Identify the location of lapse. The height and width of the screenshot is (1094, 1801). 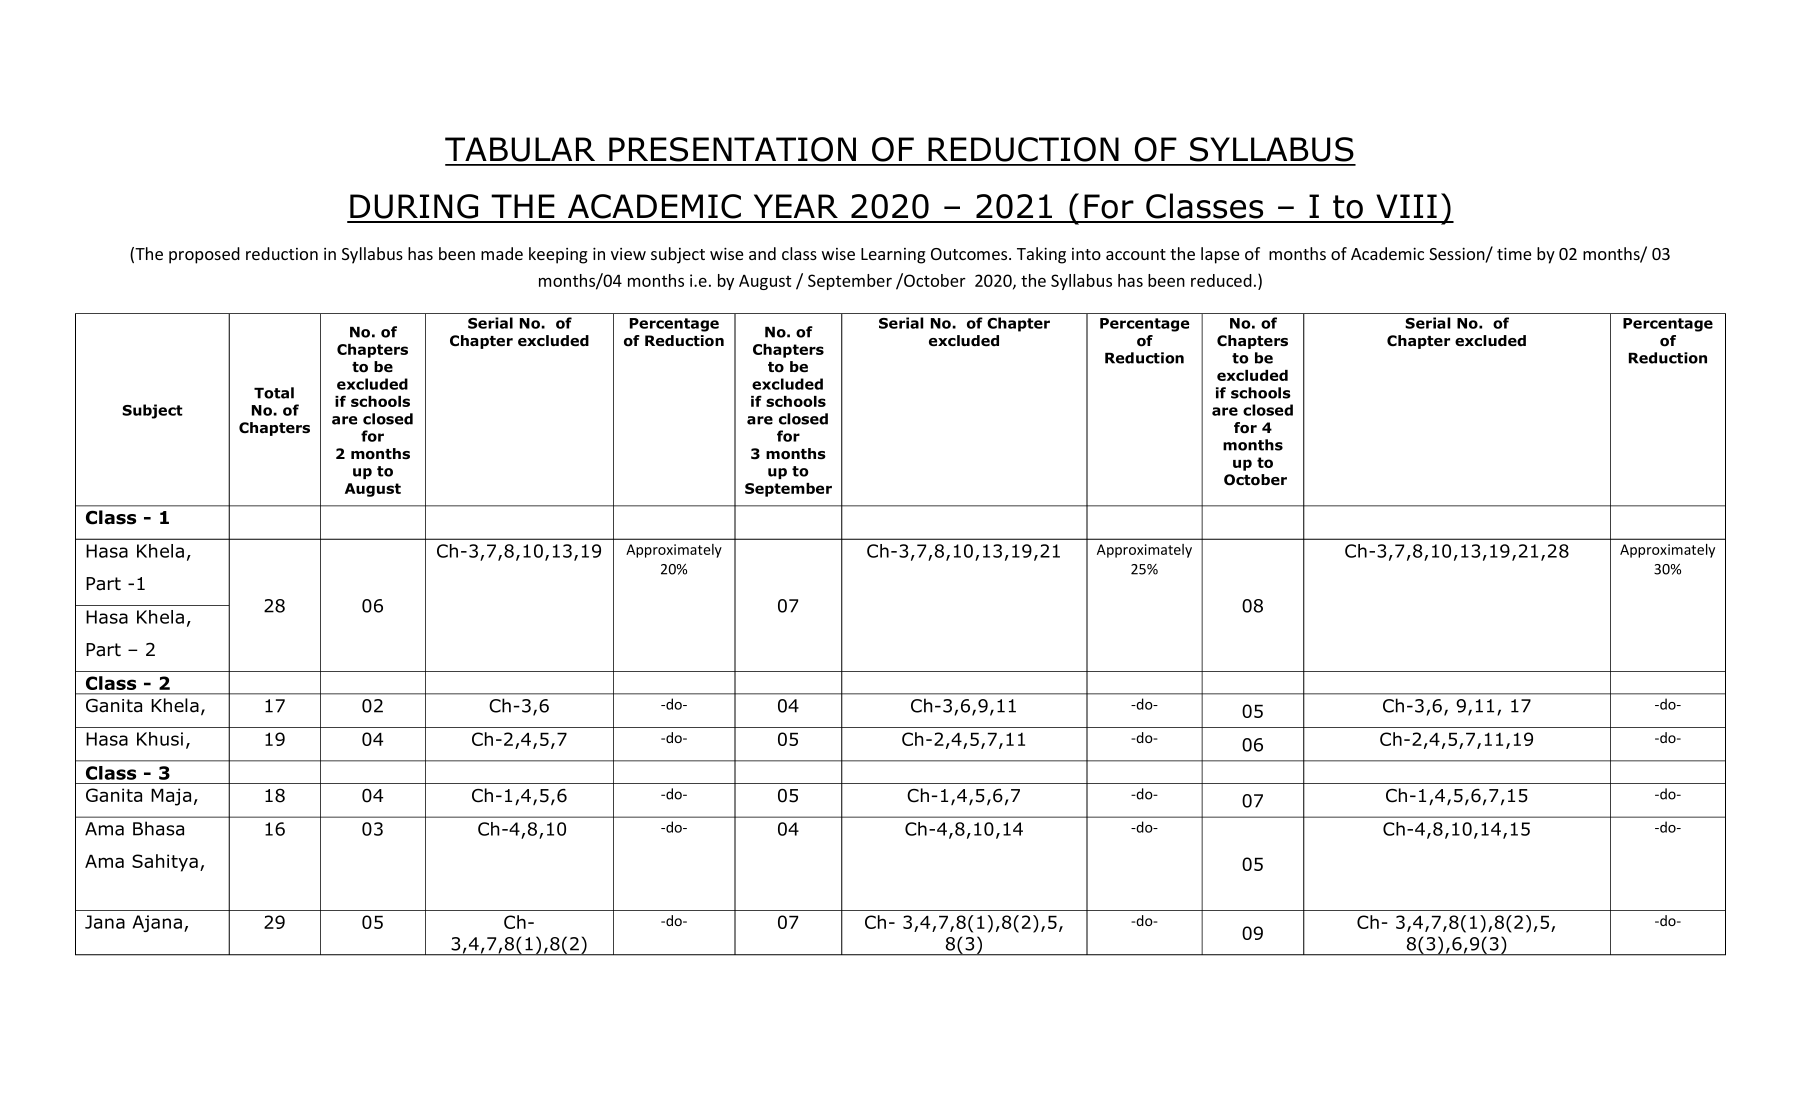
(1220, 255).
